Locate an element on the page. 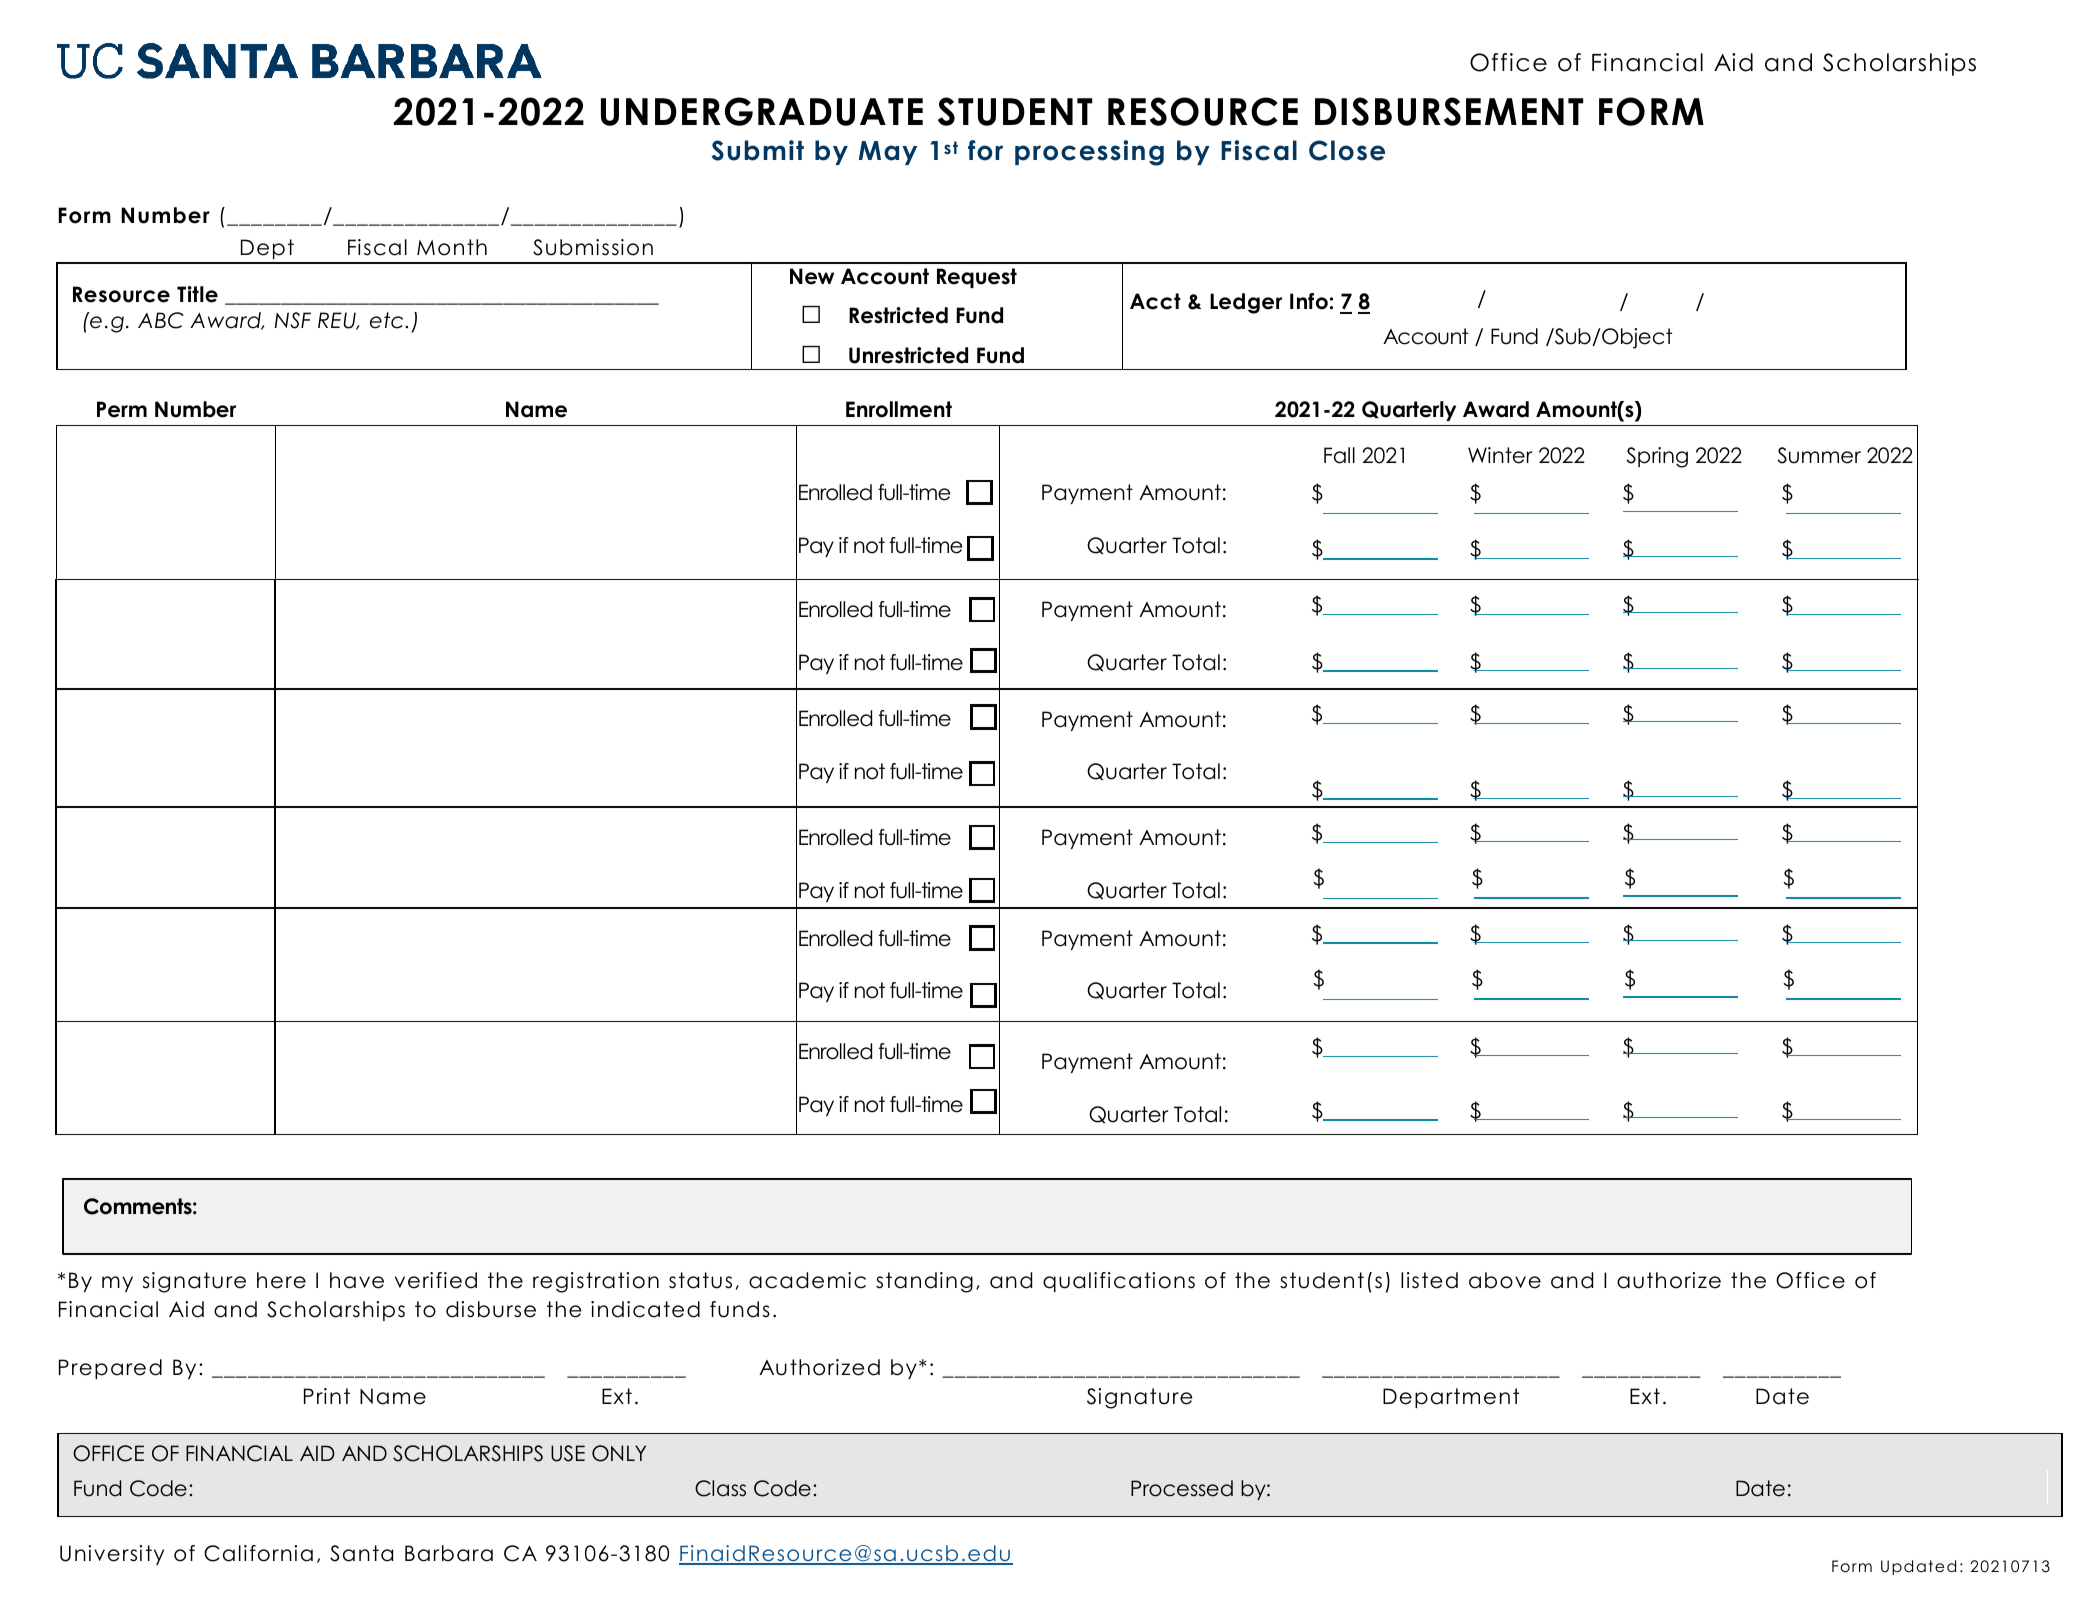  Santa is located at coordinates (361, 1553).
